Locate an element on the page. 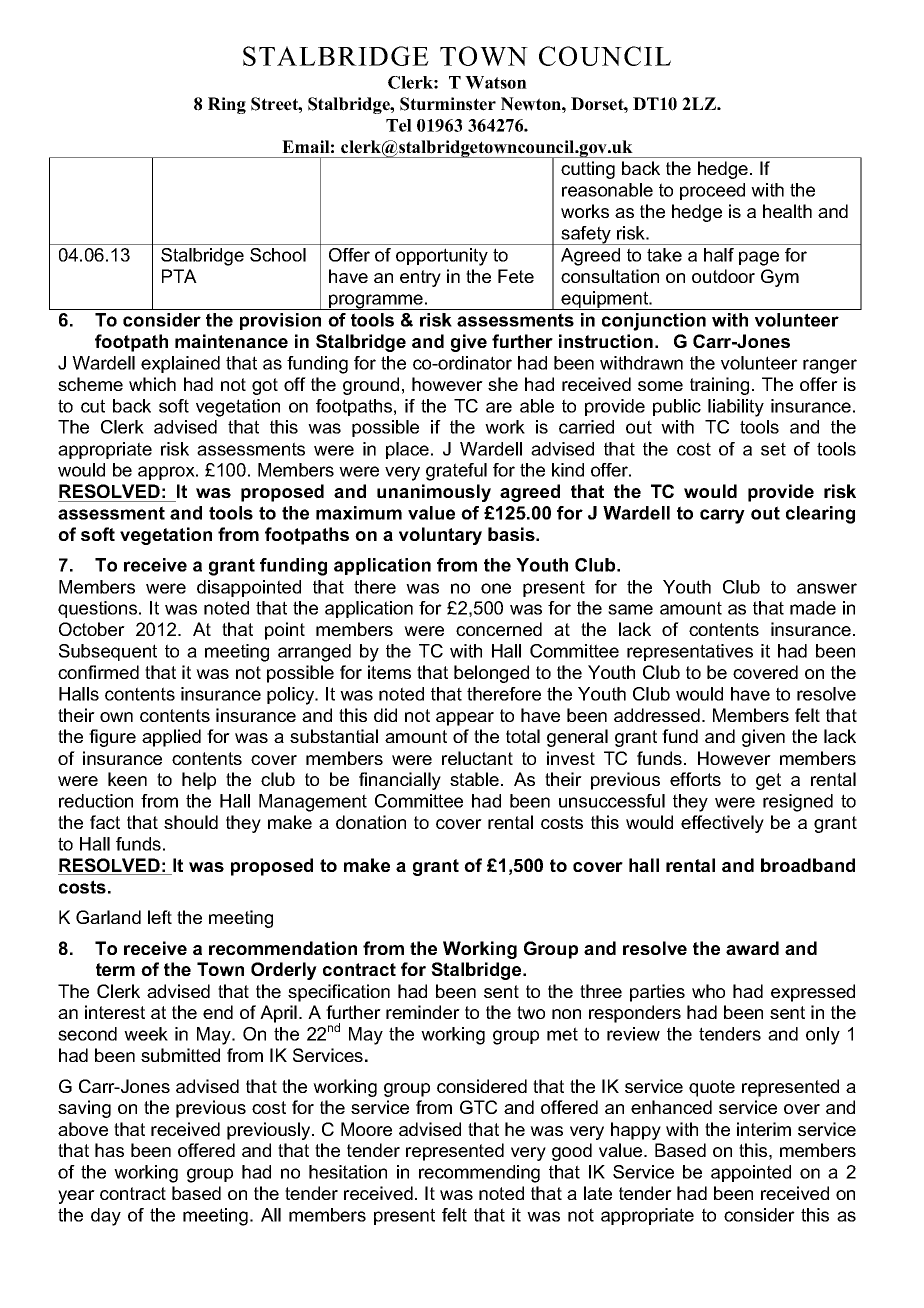 The height and width of the page is (1308, 924). which is located at coordinates (152, 384).
